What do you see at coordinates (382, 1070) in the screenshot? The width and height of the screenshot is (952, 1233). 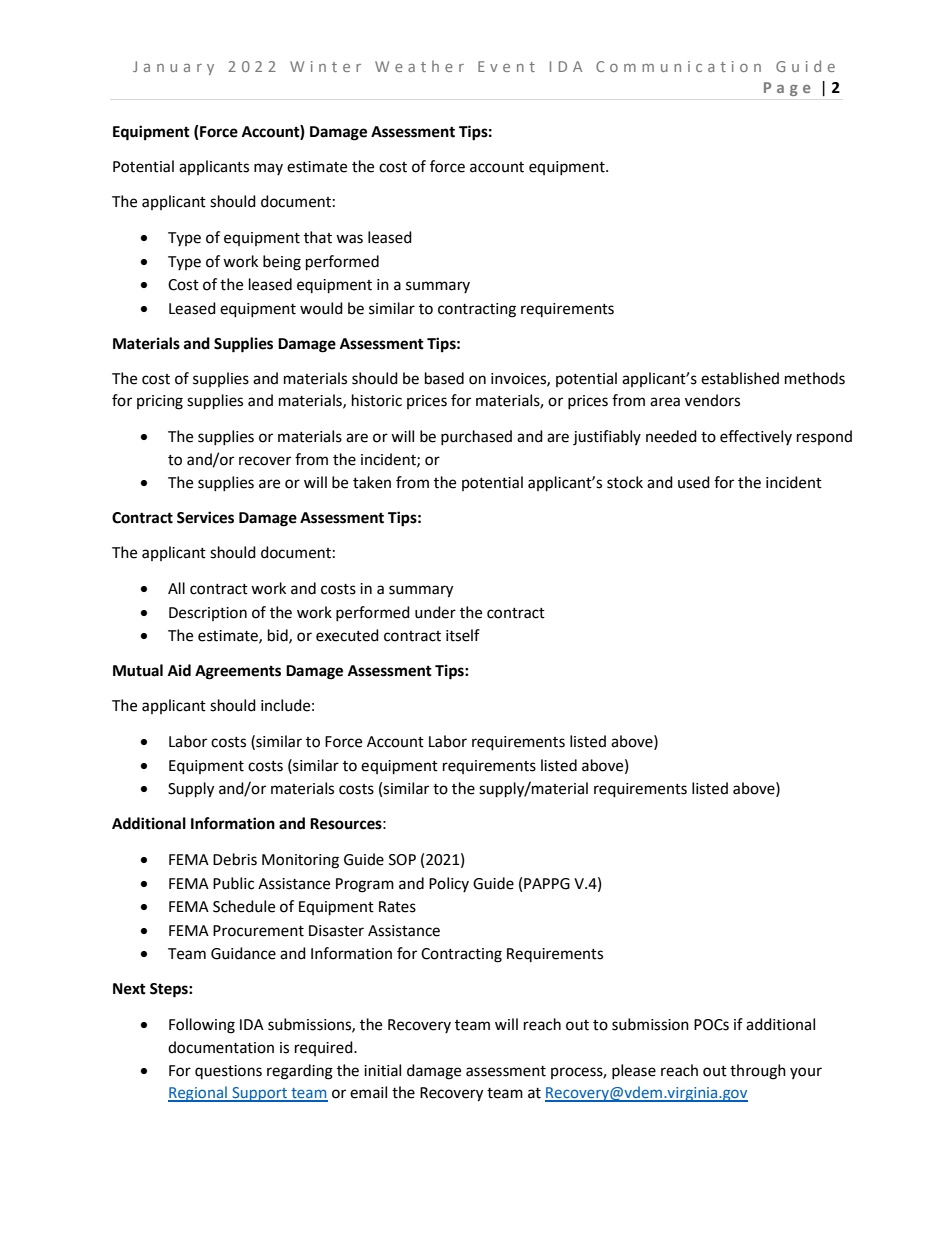 I see `initial` at bounding box center [382, 1070].
